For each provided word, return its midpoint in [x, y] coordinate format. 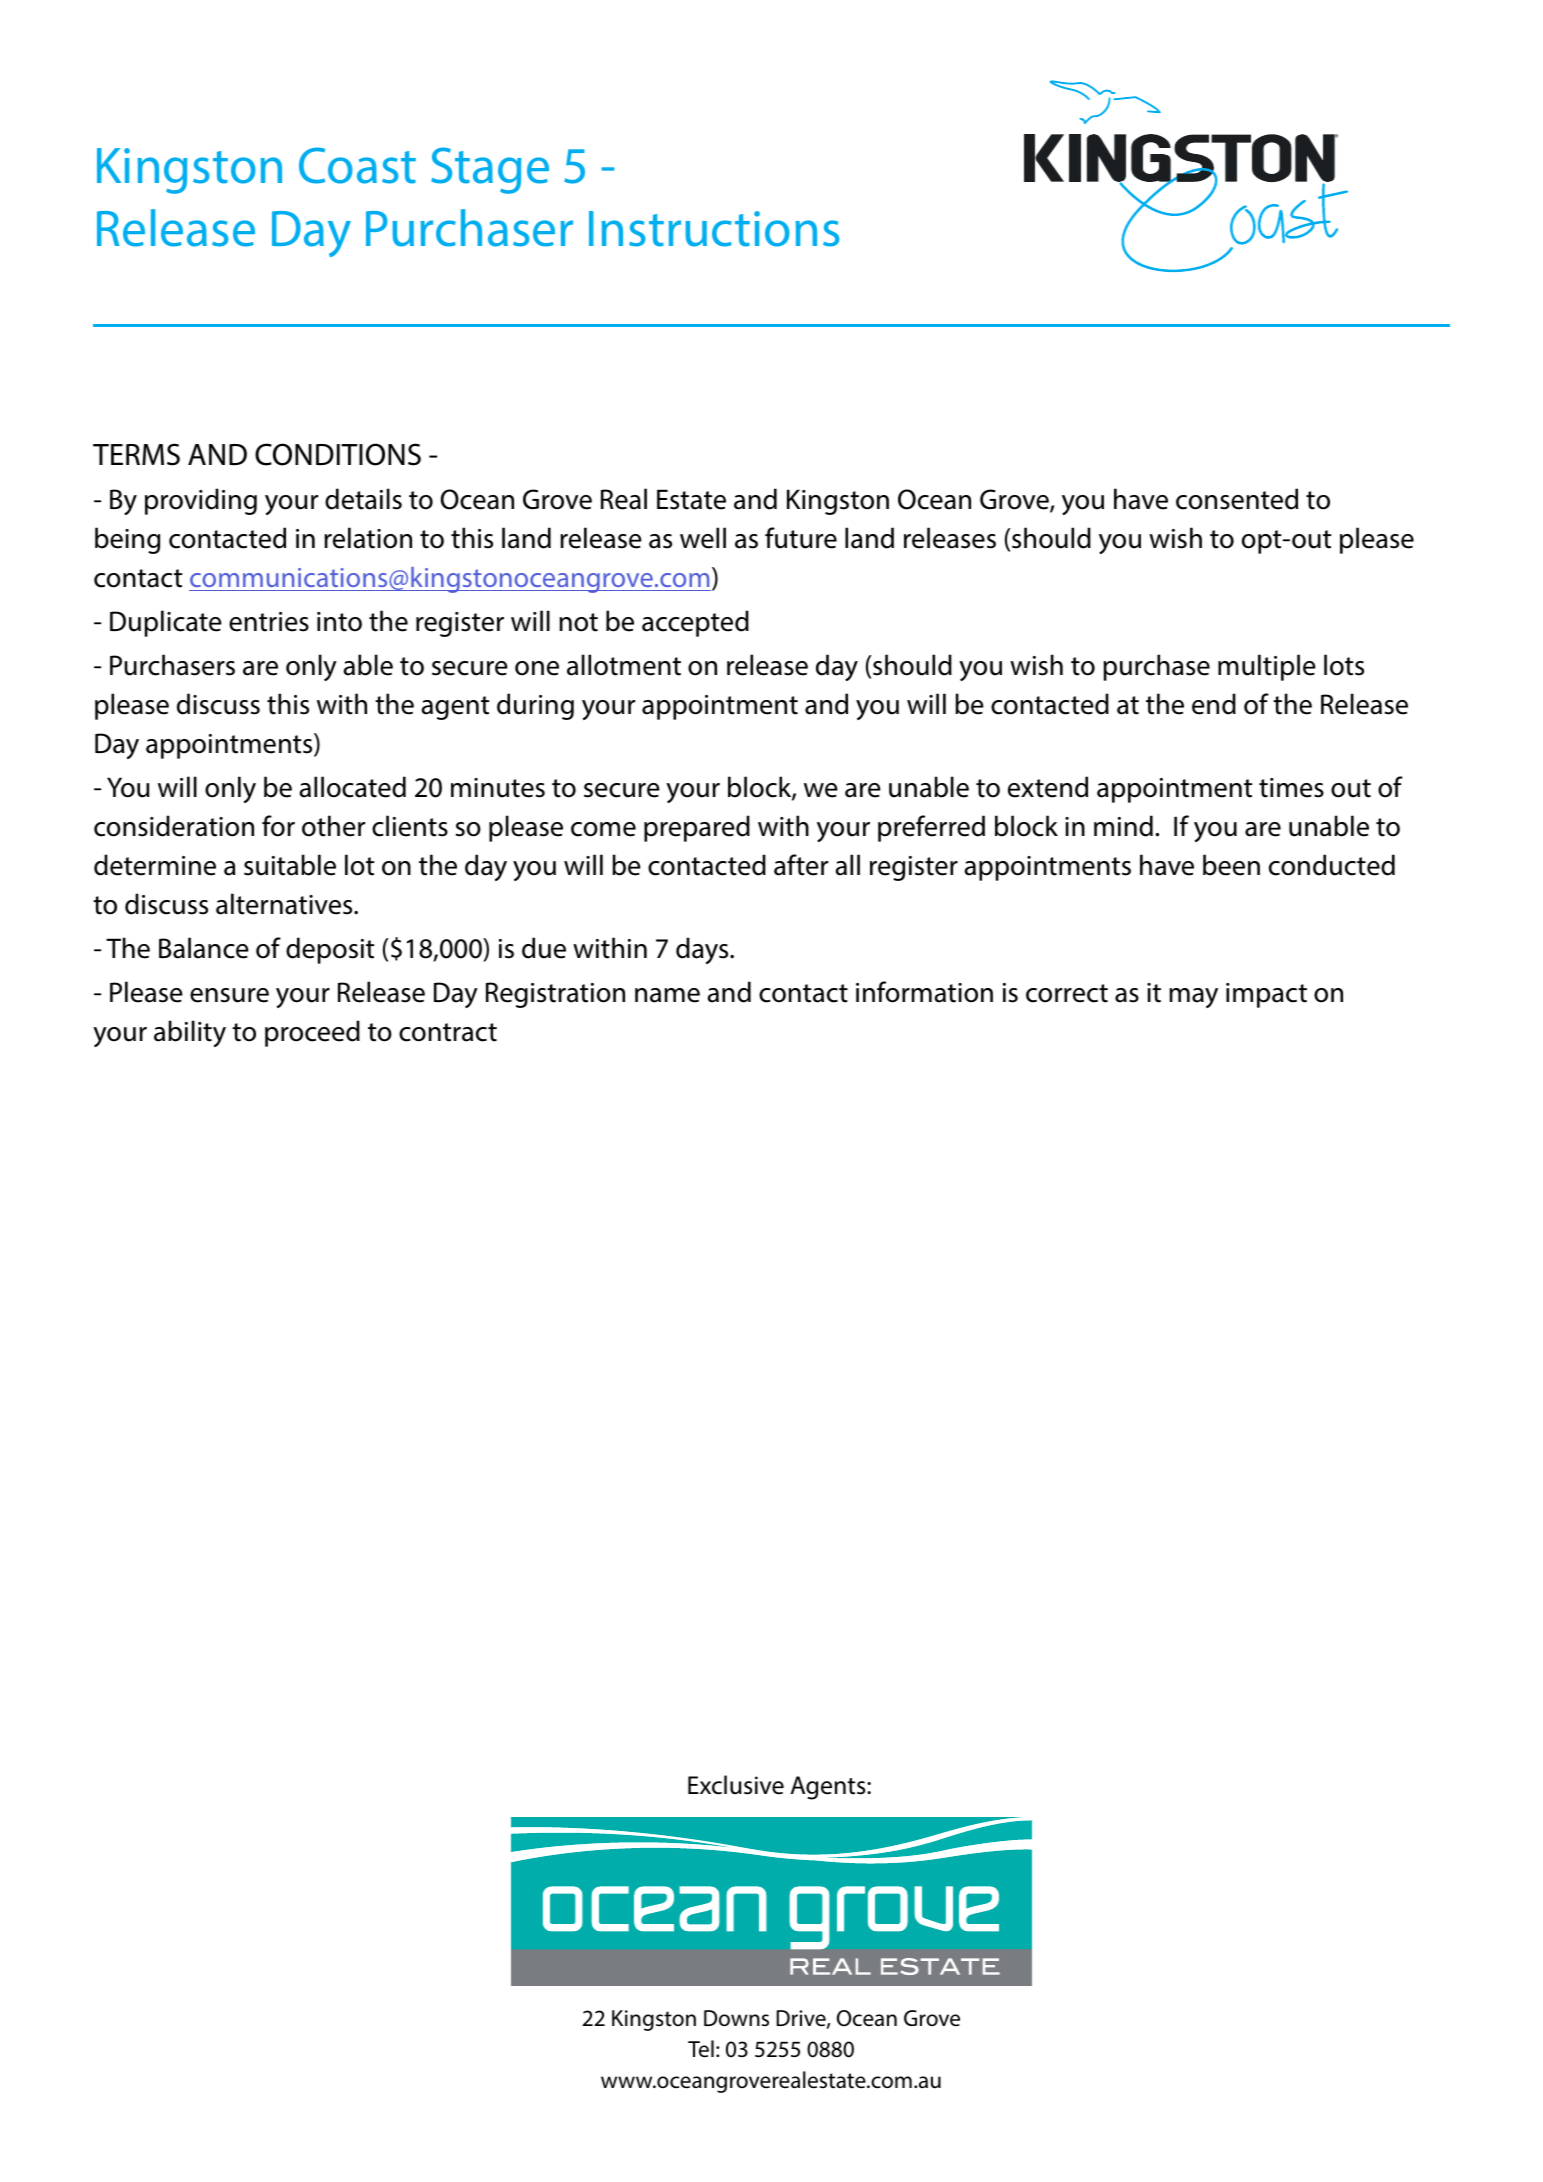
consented [1237, 499]
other [333, 826]
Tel [701, 2049]
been [1231, 865]
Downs [736, 2018]
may [1193, 998]
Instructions [714, 229]
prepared [697, 828]
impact [1266, 995]
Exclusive [736, 1785]
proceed [312, 1033]
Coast [357, 165]
